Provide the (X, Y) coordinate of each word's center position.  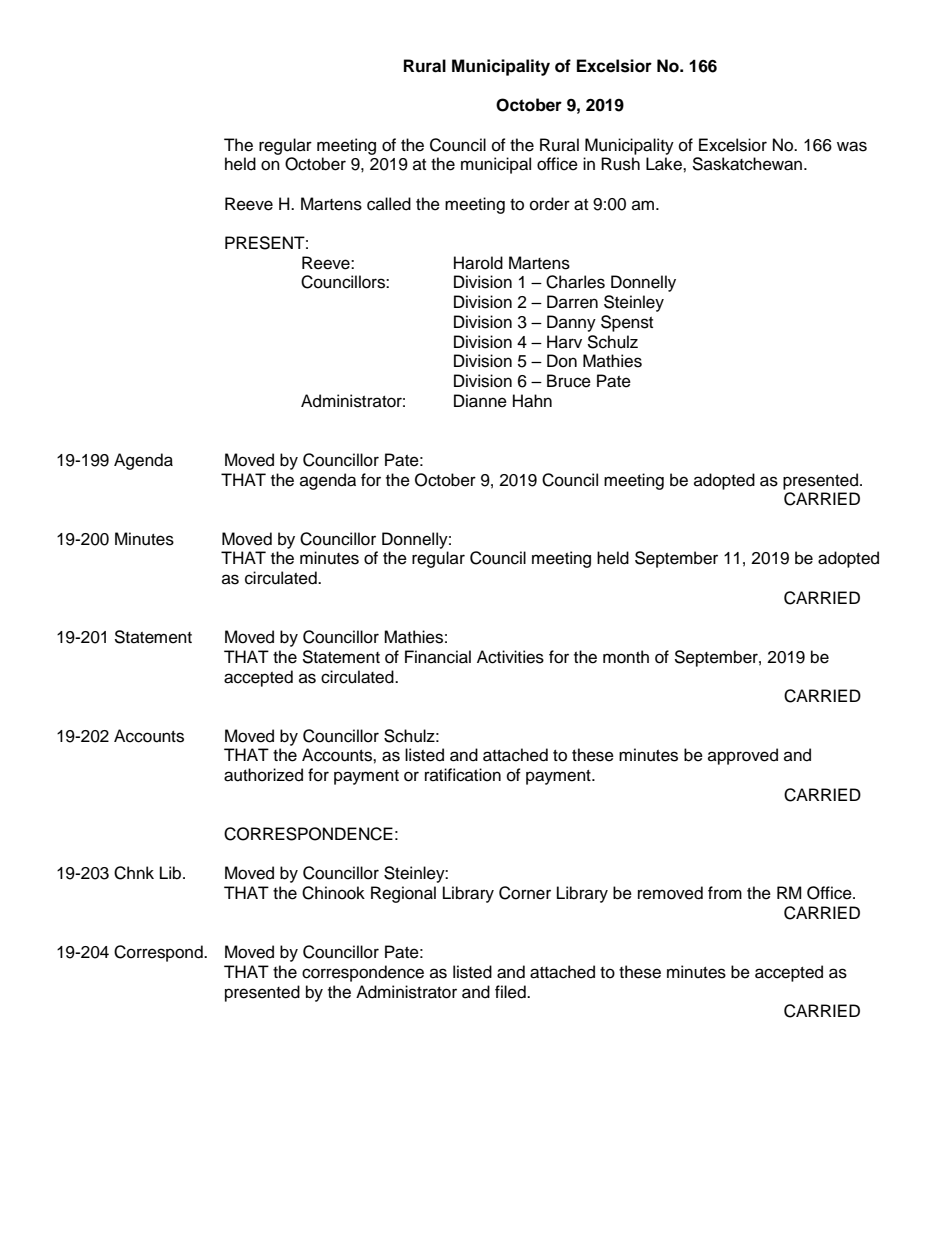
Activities (510, 657)
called (389, 204)
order (550, 204)
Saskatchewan (748, 164)
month (626, 657)
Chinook (333, 893)
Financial (438, 657)
